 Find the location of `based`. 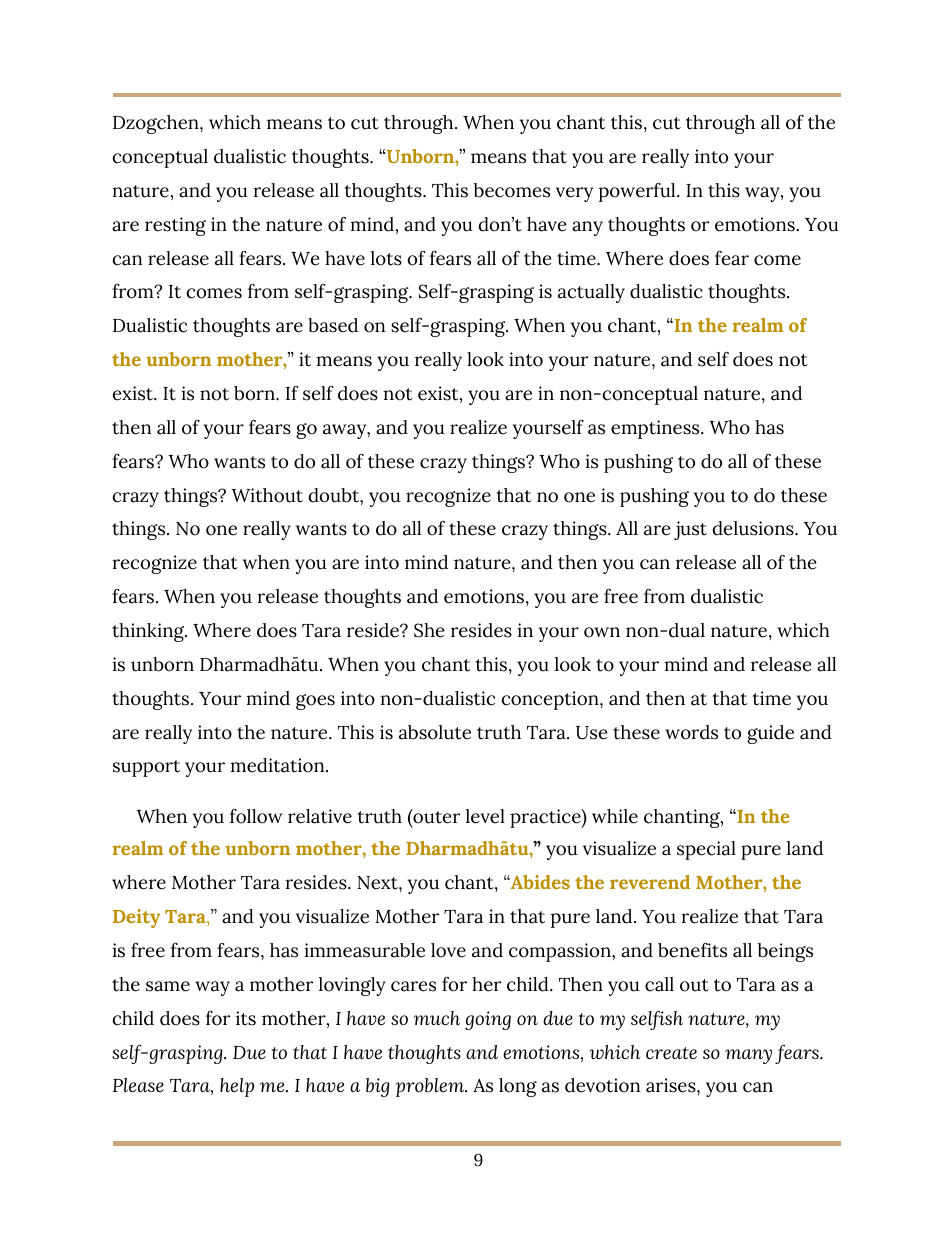

based is located at coordinates (333, 325).
